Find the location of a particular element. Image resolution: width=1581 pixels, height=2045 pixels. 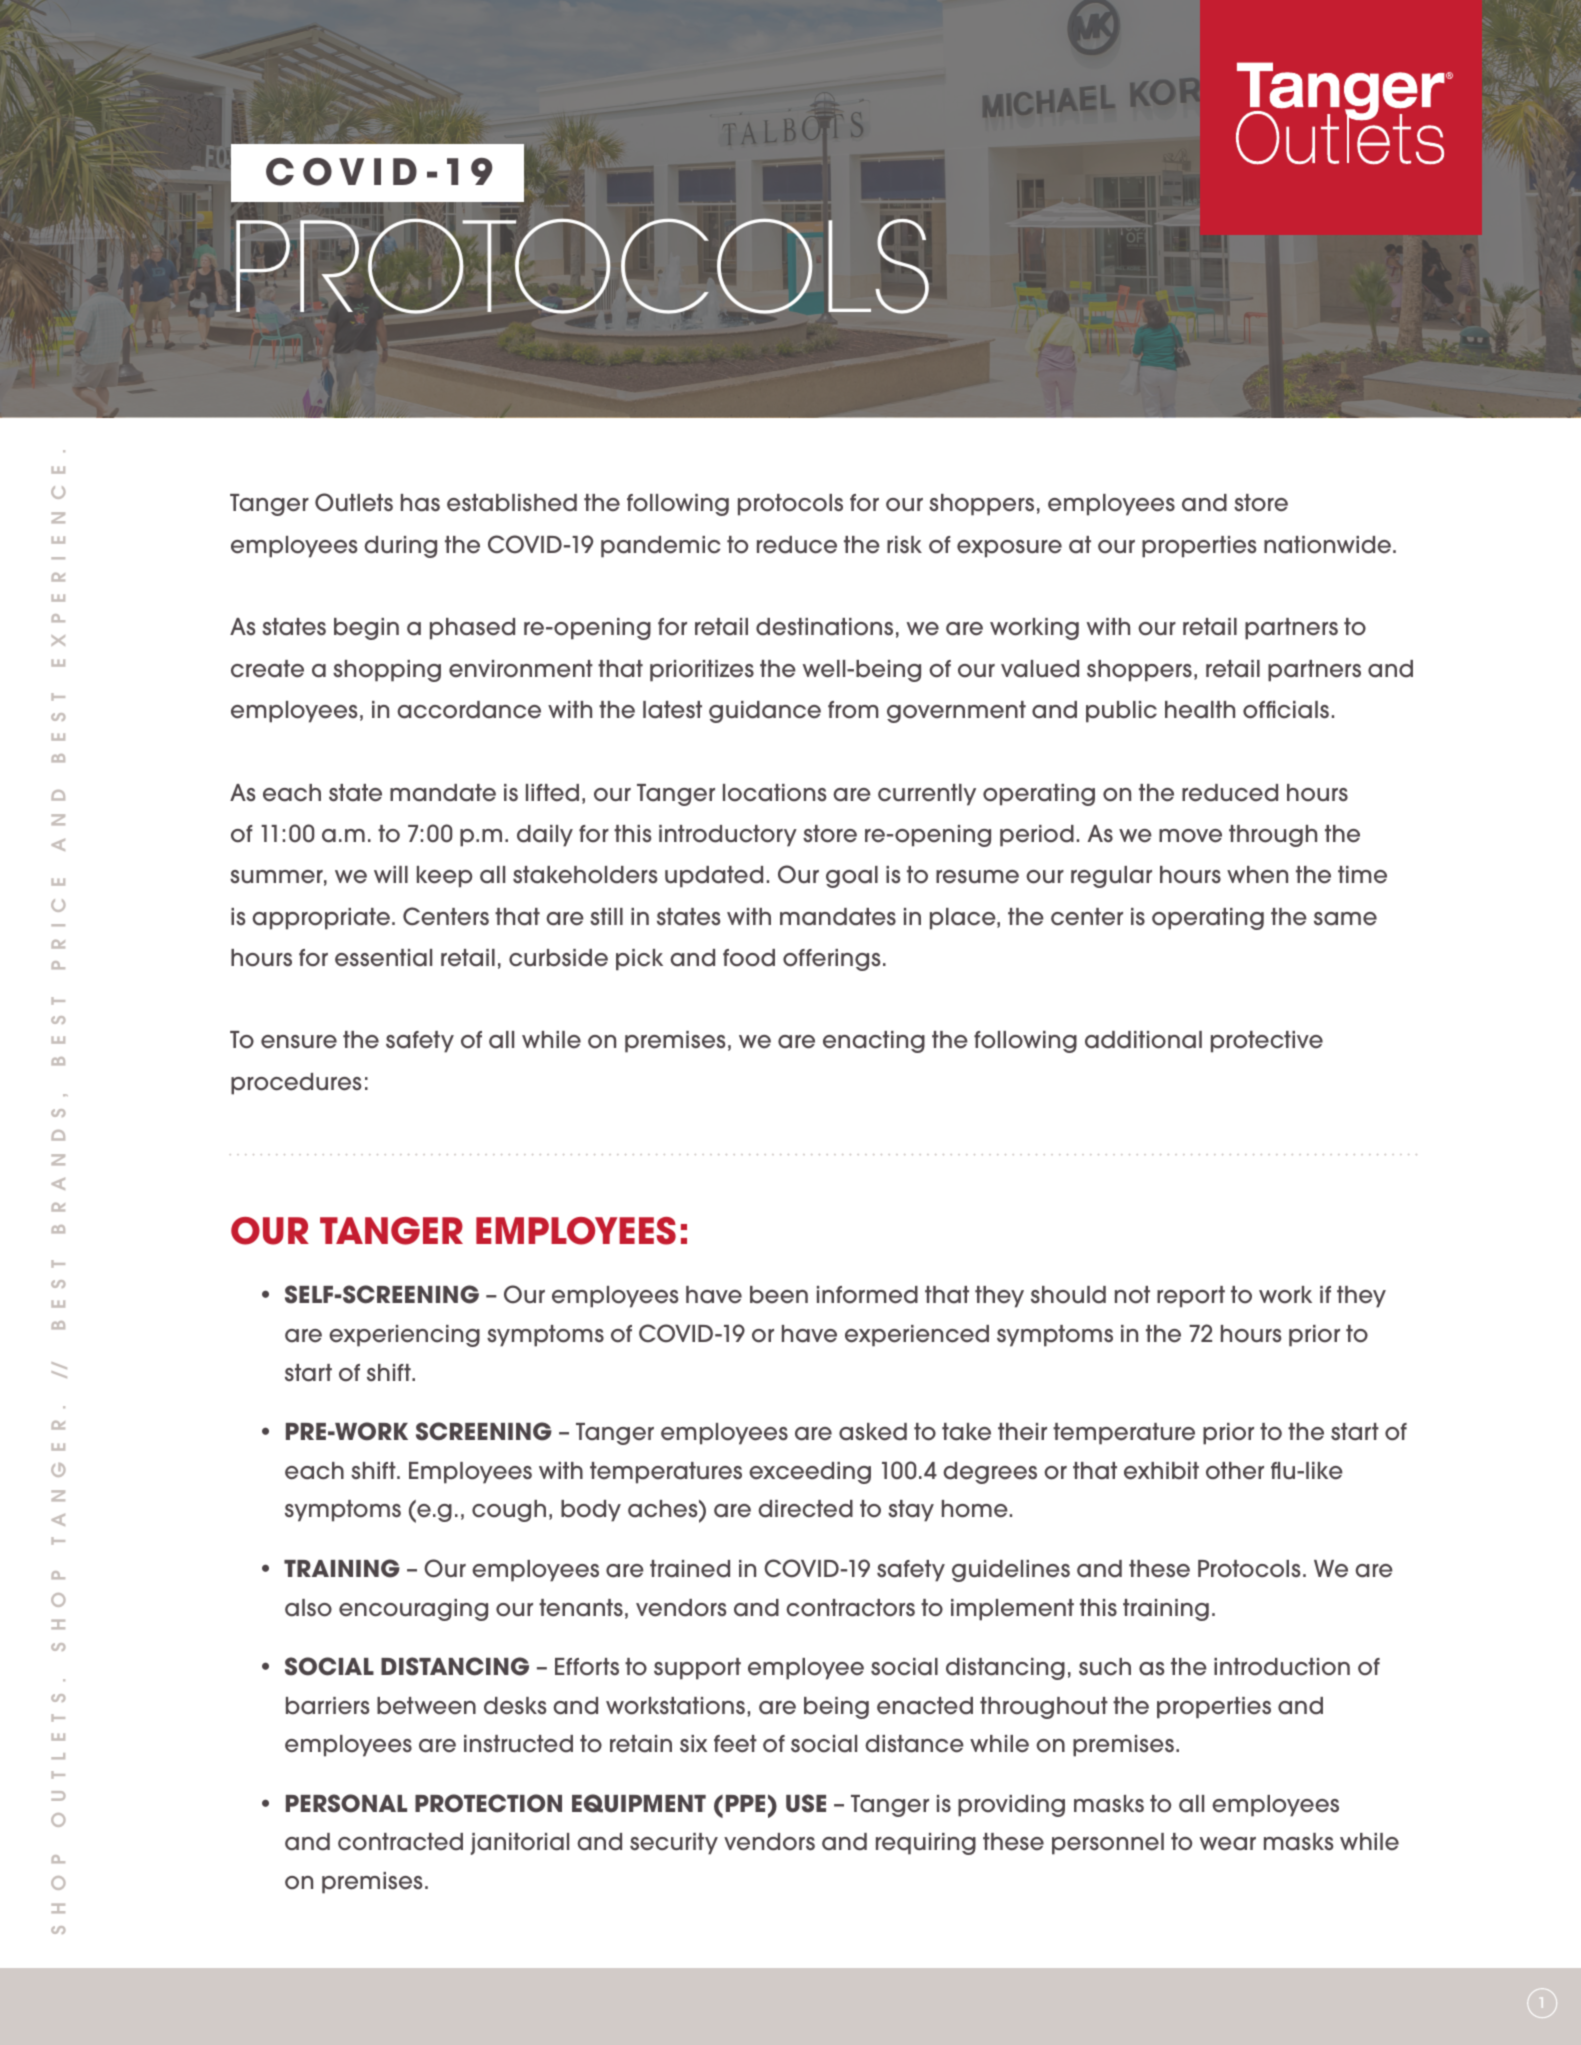

will is located at coordinates (391, 874).
